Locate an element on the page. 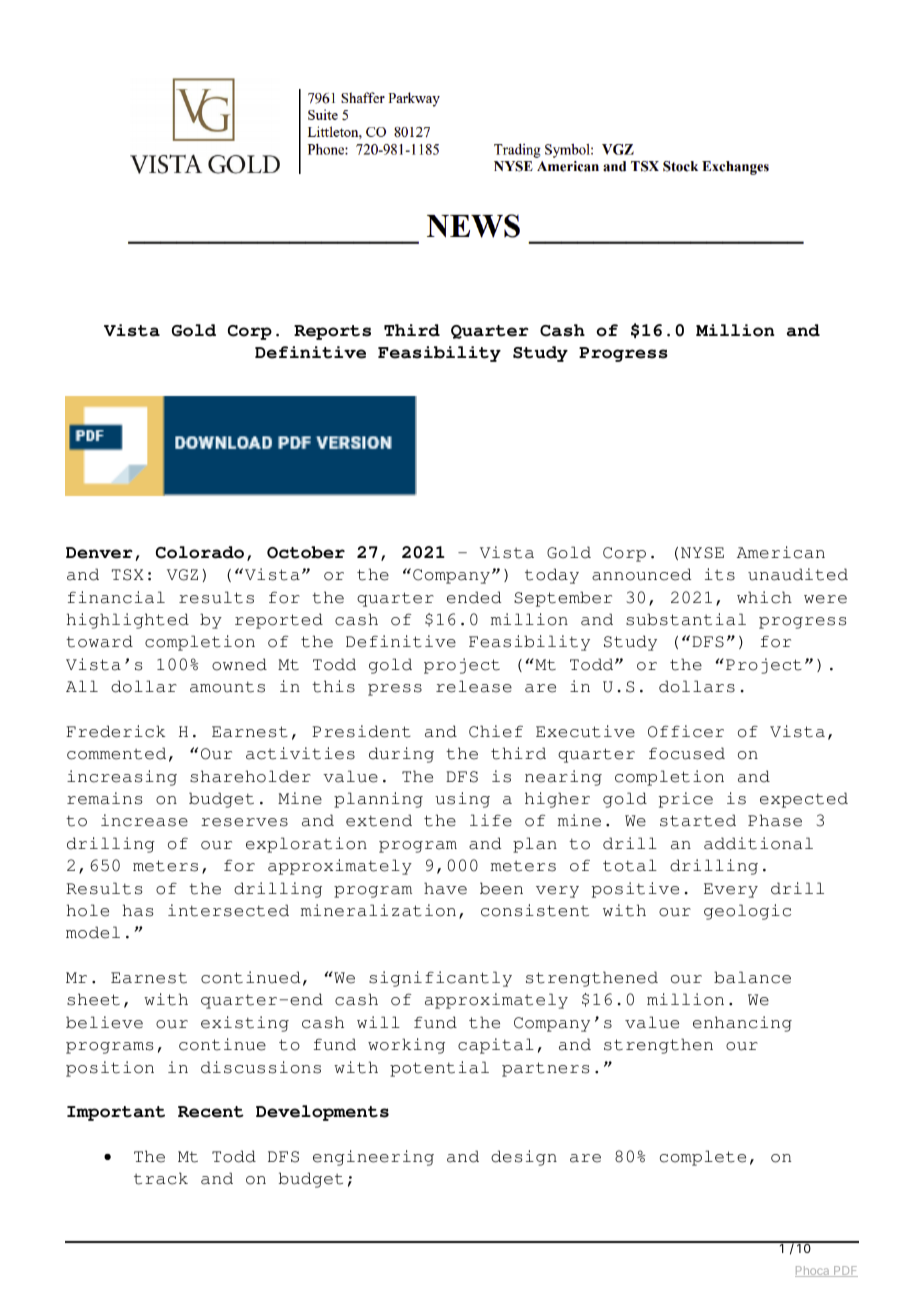 The width and height of the page is (924, 1308). intersected is located at coordinates (228, 910).
